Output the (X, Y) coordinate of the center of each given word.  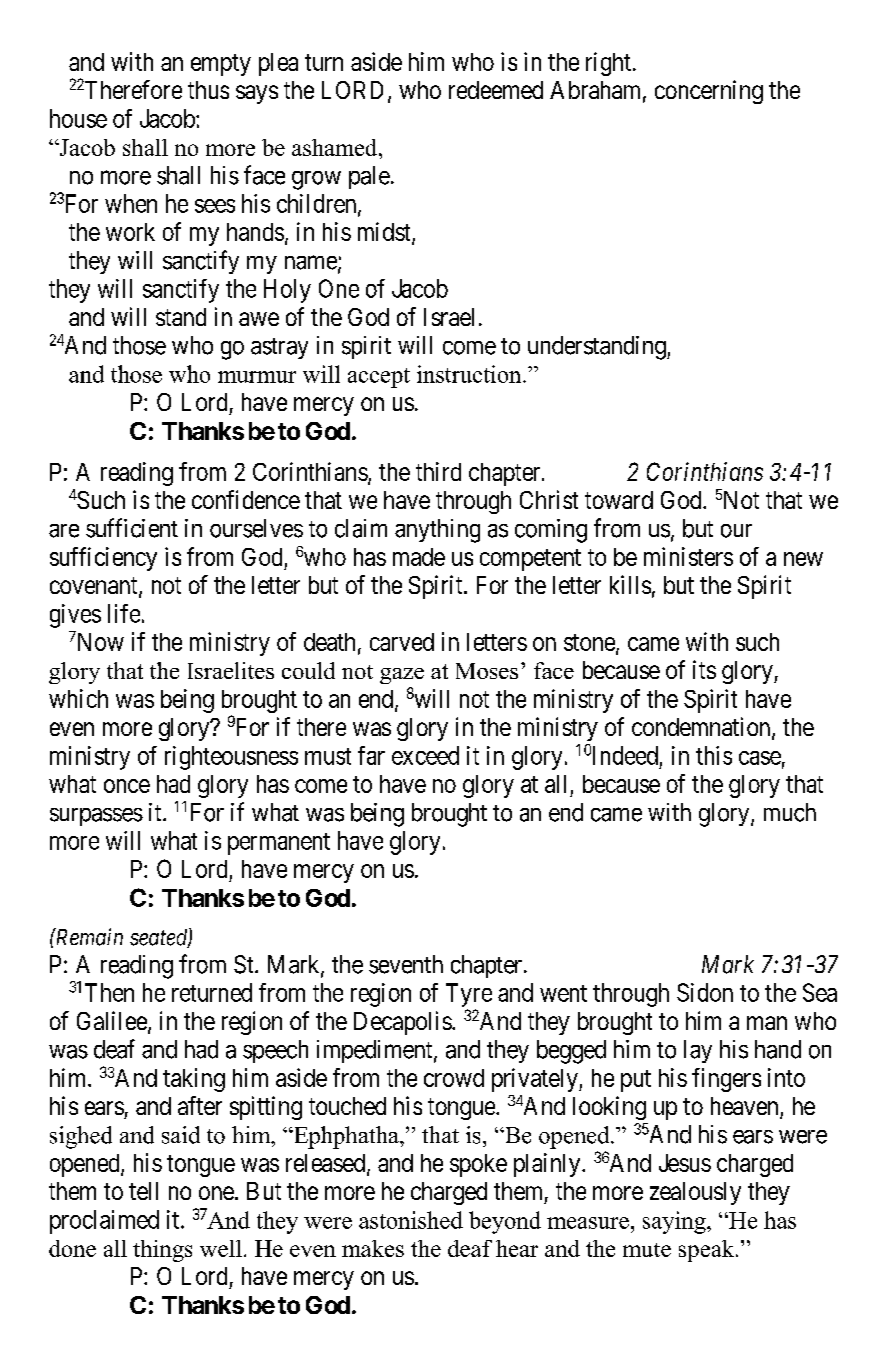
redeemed (496, 90)
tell (143, 1191)
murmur (257, 377)
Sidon (705, 992)
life (124, 613)
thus (208, 90)
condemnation (702, 728)
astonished (411, 1220)
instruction (470, 374)
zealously (695, 1193)
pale (369, 177)
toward (619, 500)
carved (402, 642)
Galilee (112, 1020)
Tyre (469, 995)
